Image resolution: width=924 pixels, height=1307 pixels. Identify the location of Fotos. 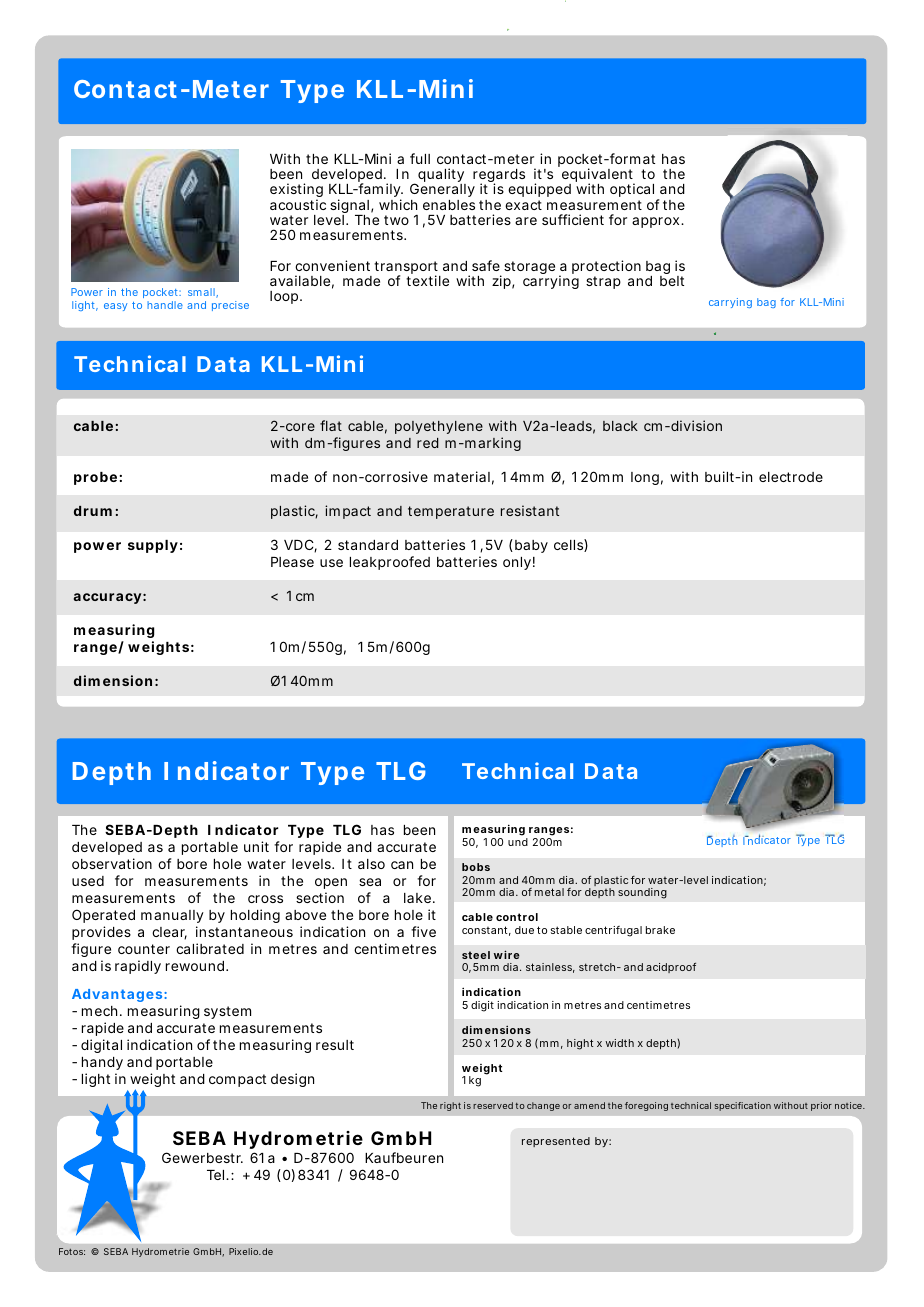
(72, 1251).
